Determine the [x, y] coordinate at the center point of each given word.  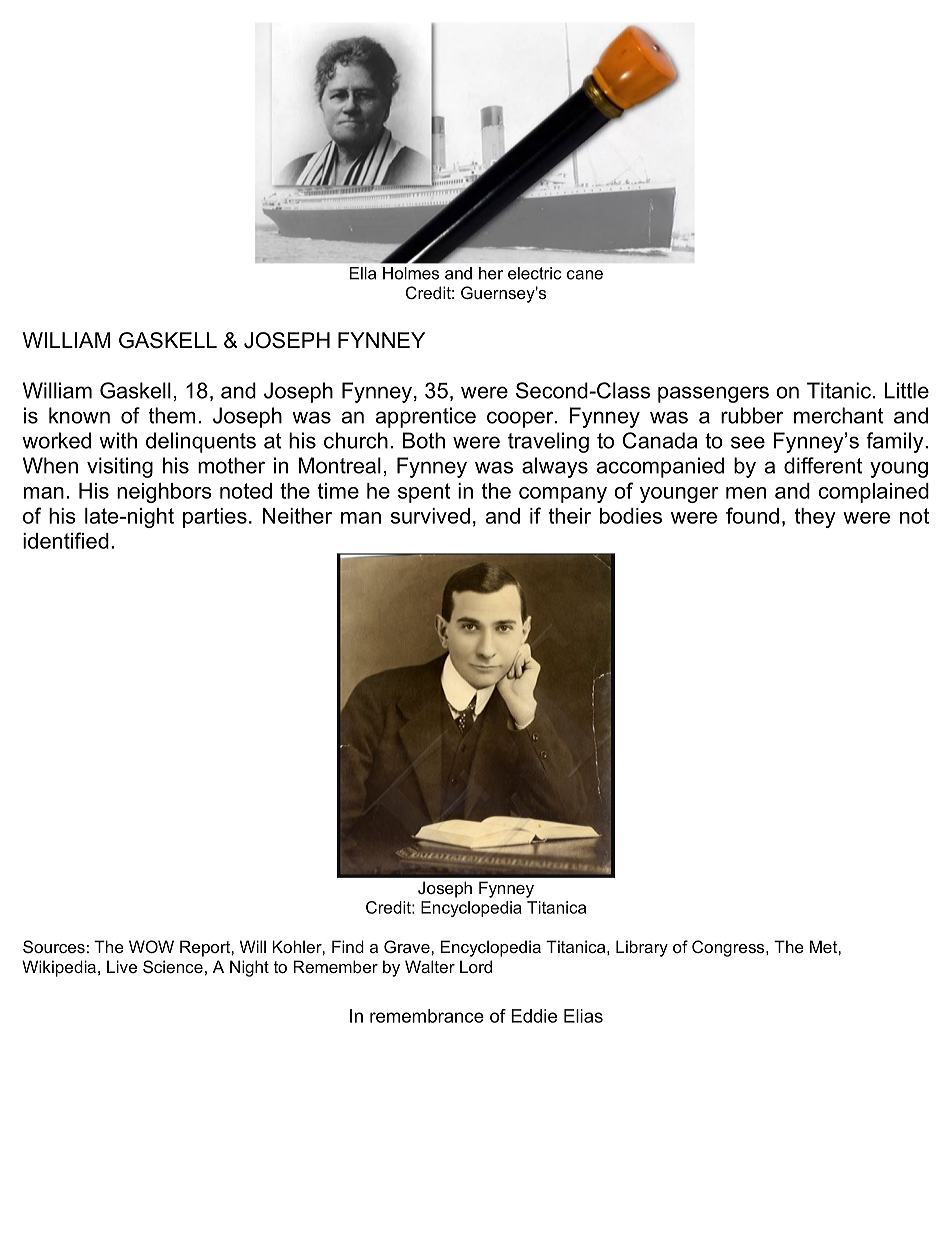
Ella [363, 273]
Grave [408, 946]
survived [430, 516]
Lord [476, 966]
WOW [151, 946]
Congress [729, 948]
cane [585, 275]
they [815, 518]
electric [535, 273]
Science [173, 966]
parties [215, 518]
